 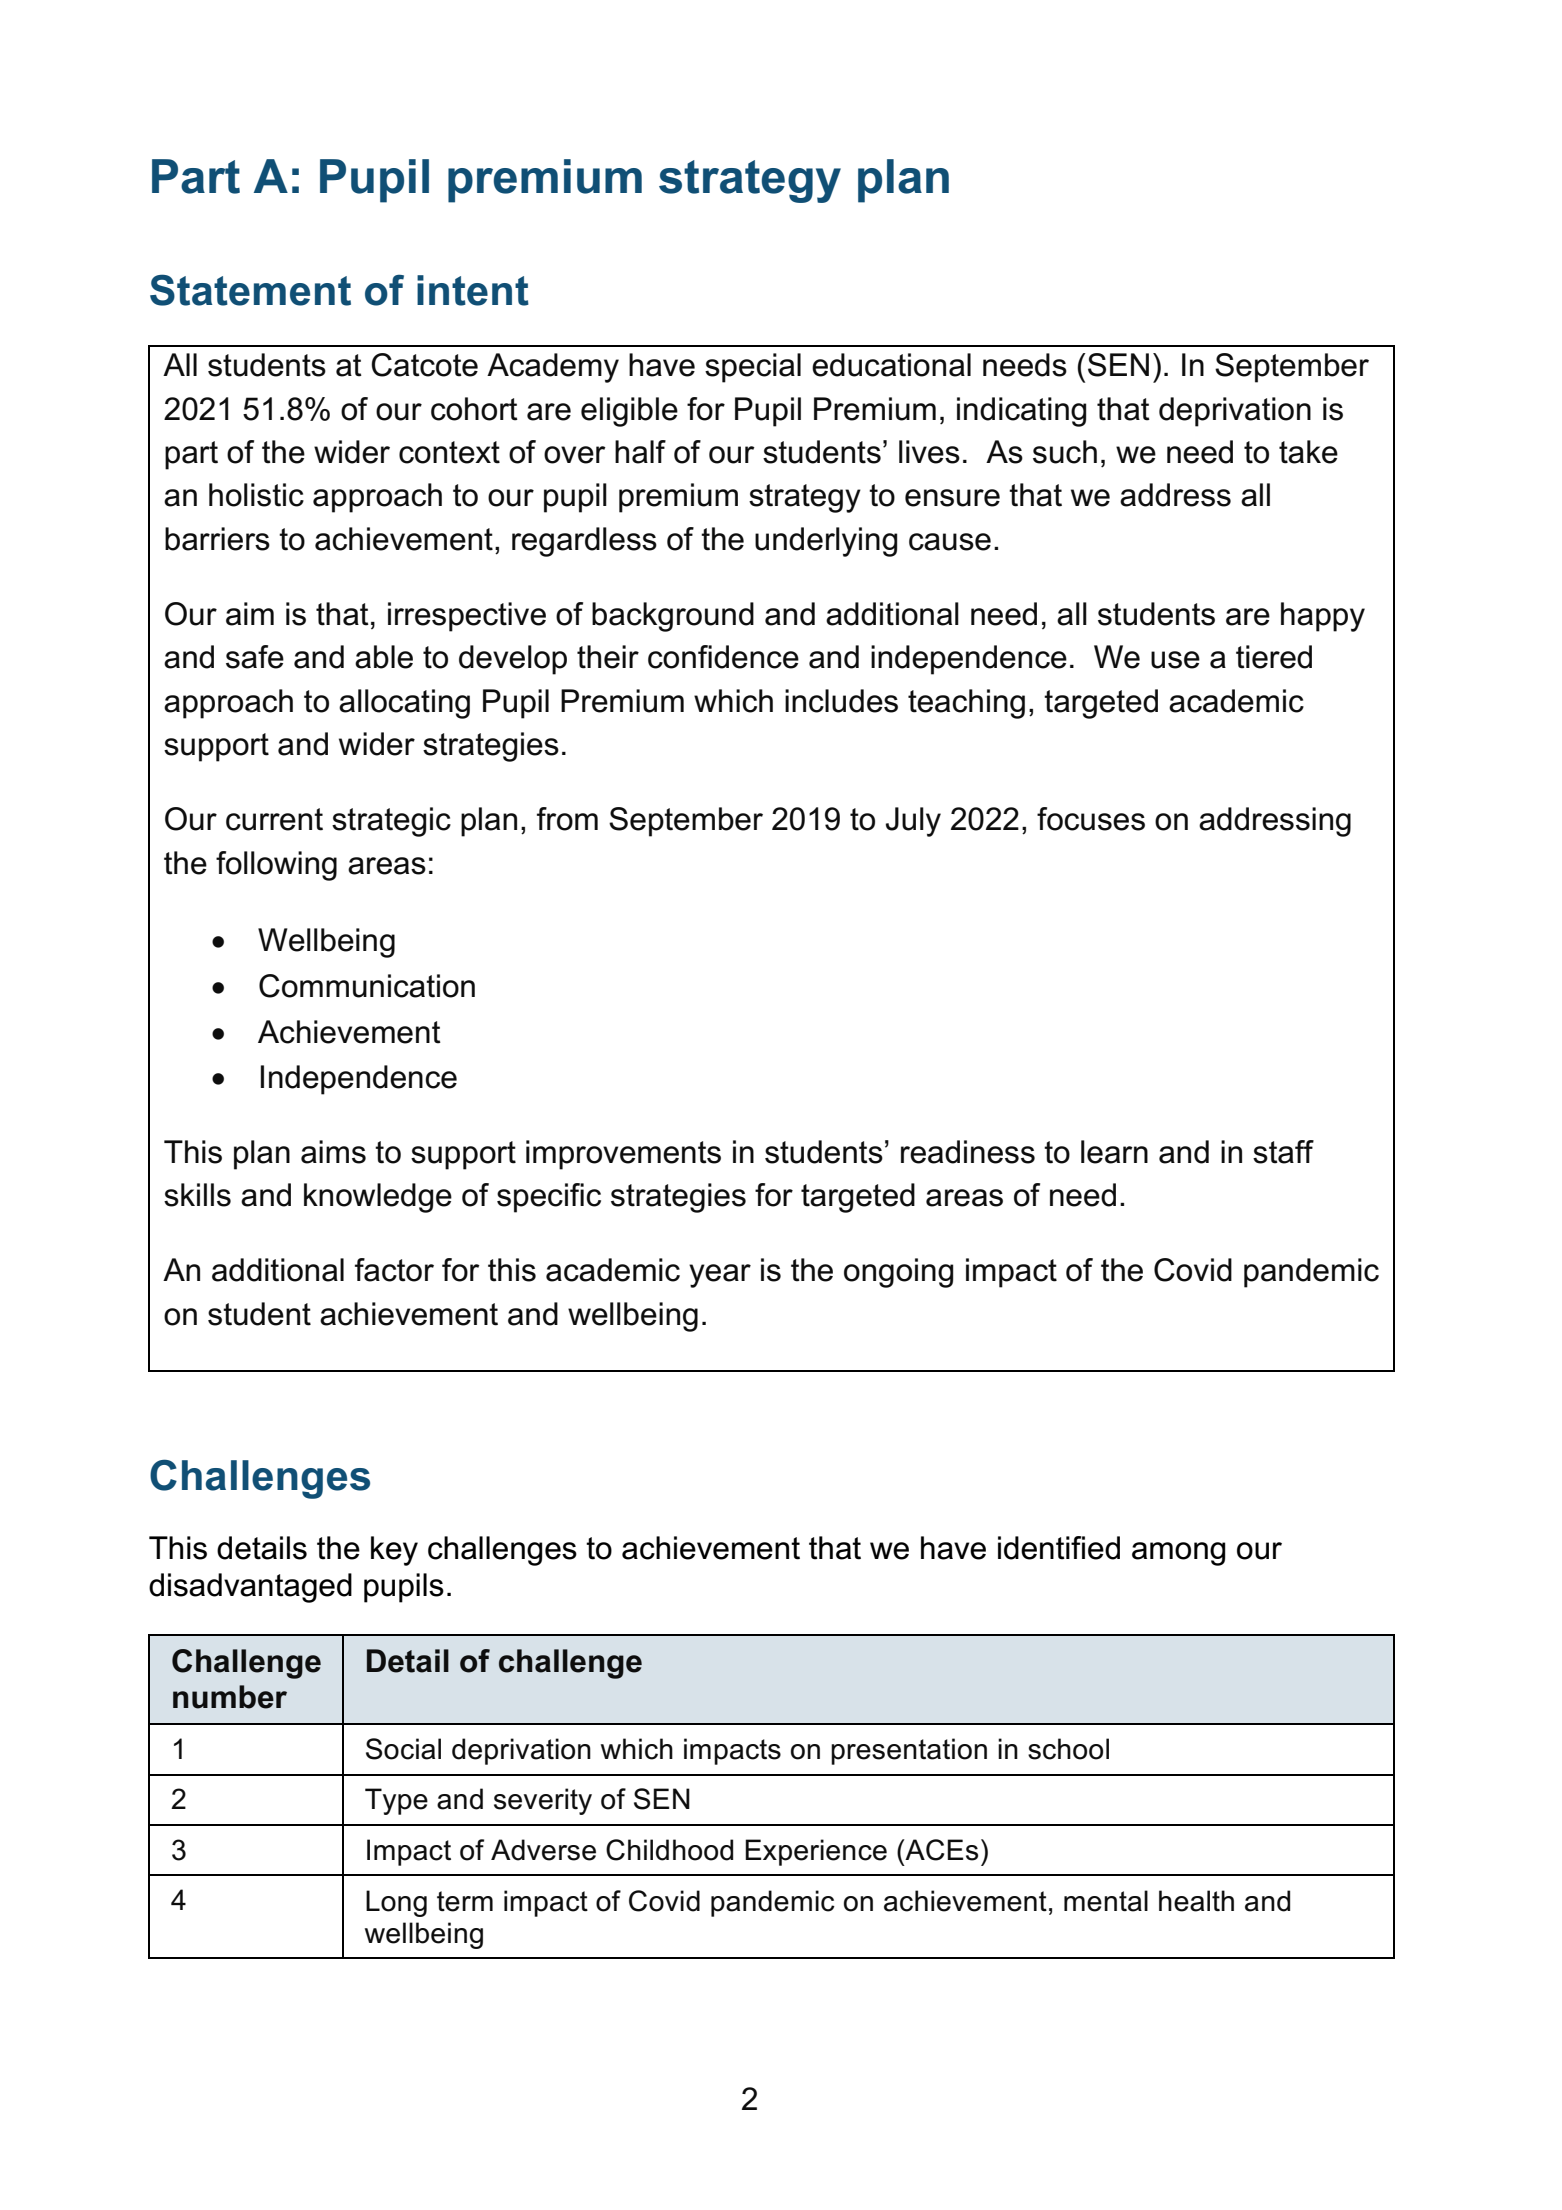 I want to click on aims, so click(x=333, y=1152).
